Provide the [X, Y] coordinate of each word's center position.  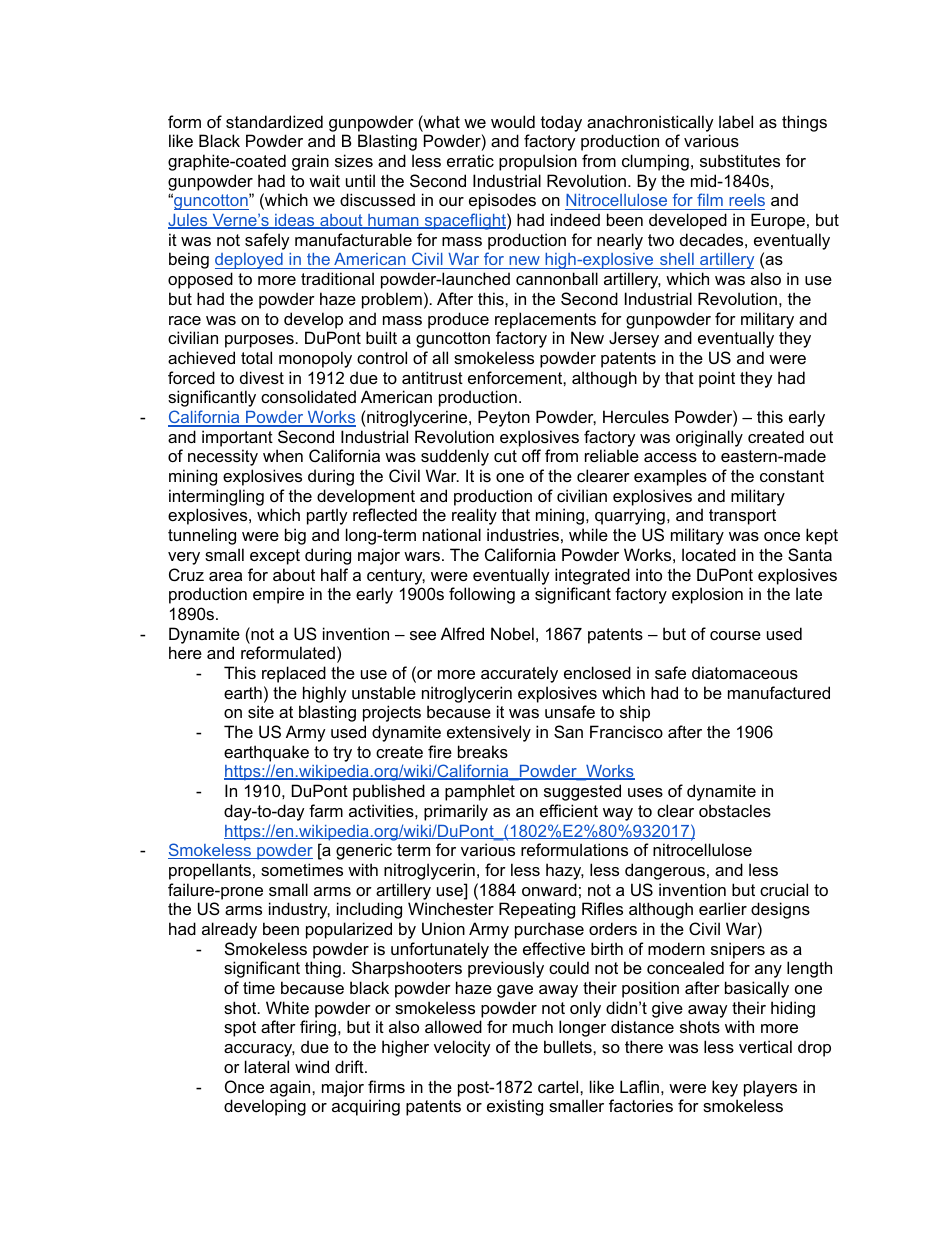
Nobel [512, 633]
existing [515, 1107]
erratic [470, 160]
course [735, 635]
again [291, 1088]
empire [278, 595]
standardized [274, 121]
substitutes [740, 160]
